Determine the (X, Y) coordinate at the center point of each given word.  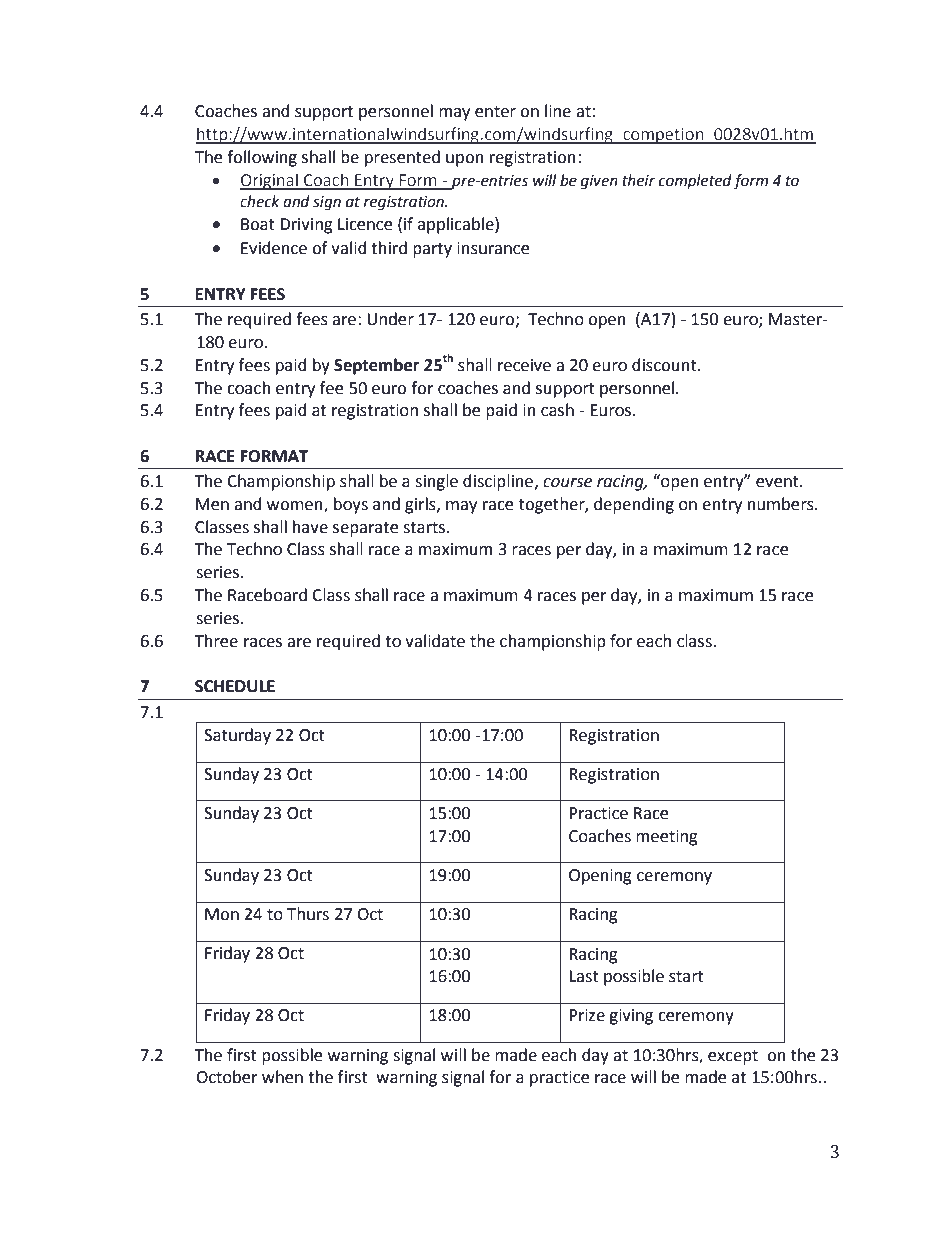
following (262, 158)
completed (695, 181)
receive (524, 365)
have (310, 527)
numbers (782, 504)
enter (495, 112)
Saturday (237, 736)
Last (584, 976)
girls (421, 505)
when (282, 1077)
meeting (667, 838)
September (376, 366)
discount (665, 365)
